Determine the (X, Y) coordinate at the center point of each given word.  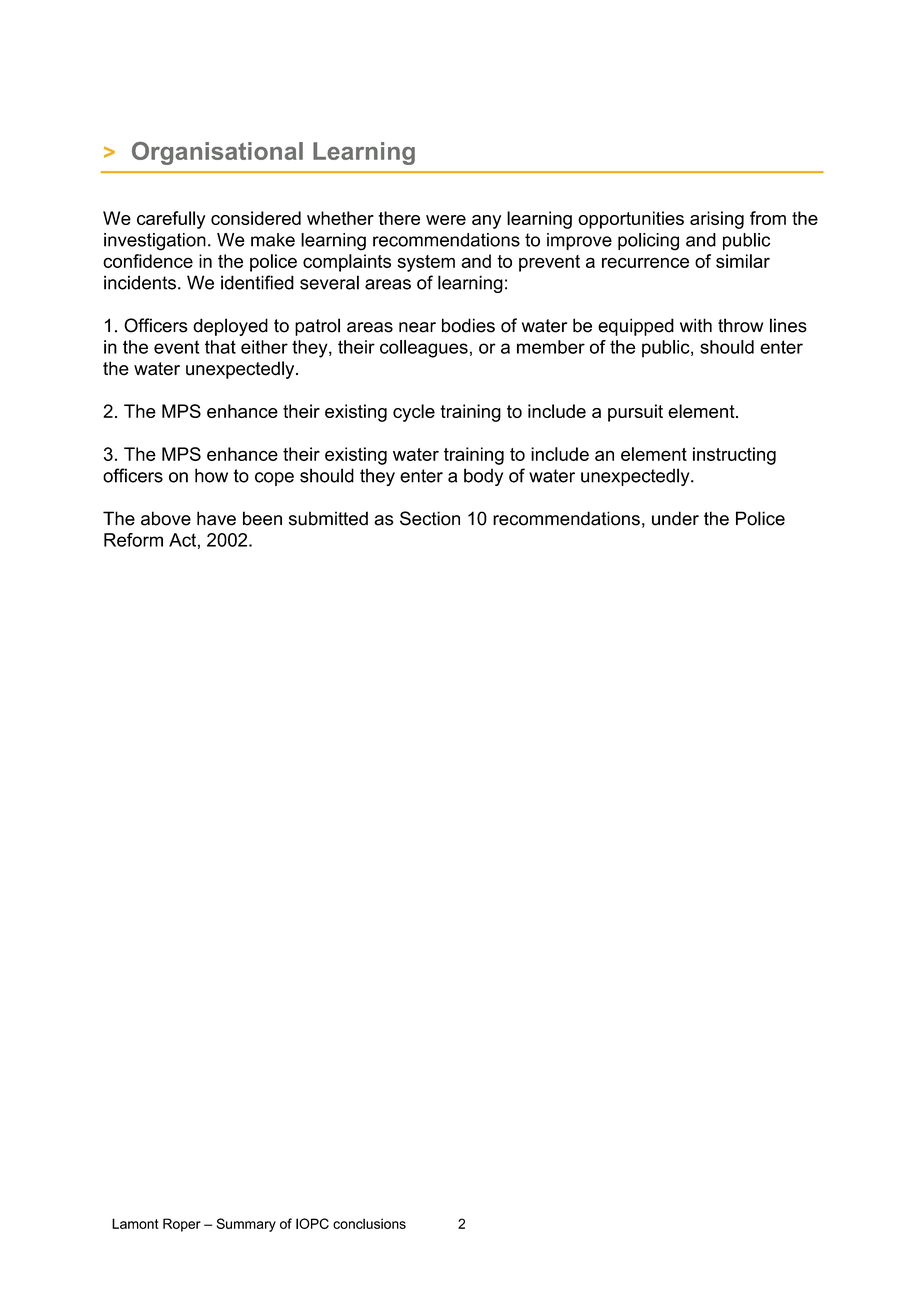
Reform (133, 540)
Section (430, 518)
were (446, 220)
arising (717, 220)
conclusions (369, 1223)
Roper (182, 1225)
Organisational (217, 153)
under (675, 518)
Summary (246, 1225)
